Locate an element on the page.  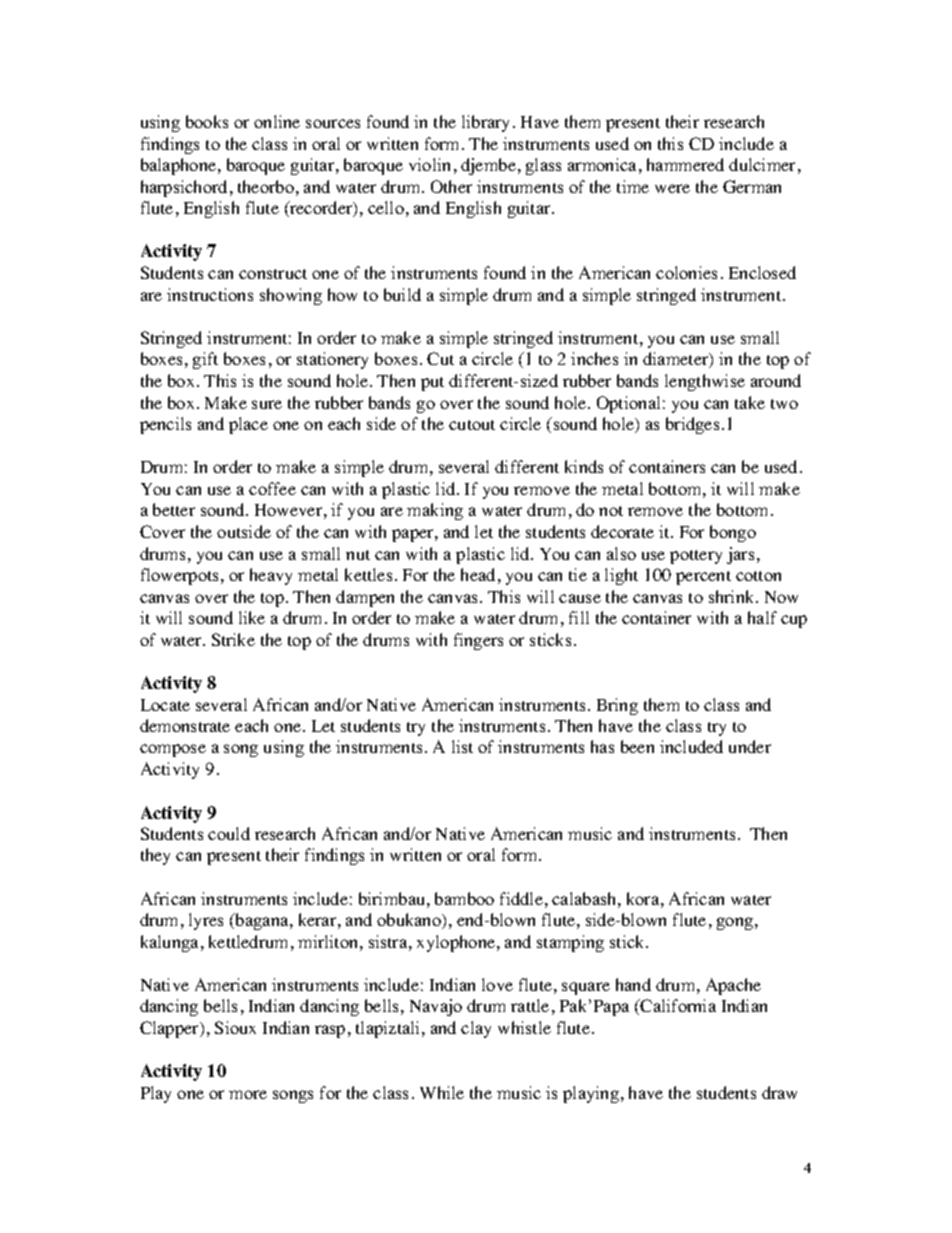
head is located at coordinates (478, 574).
